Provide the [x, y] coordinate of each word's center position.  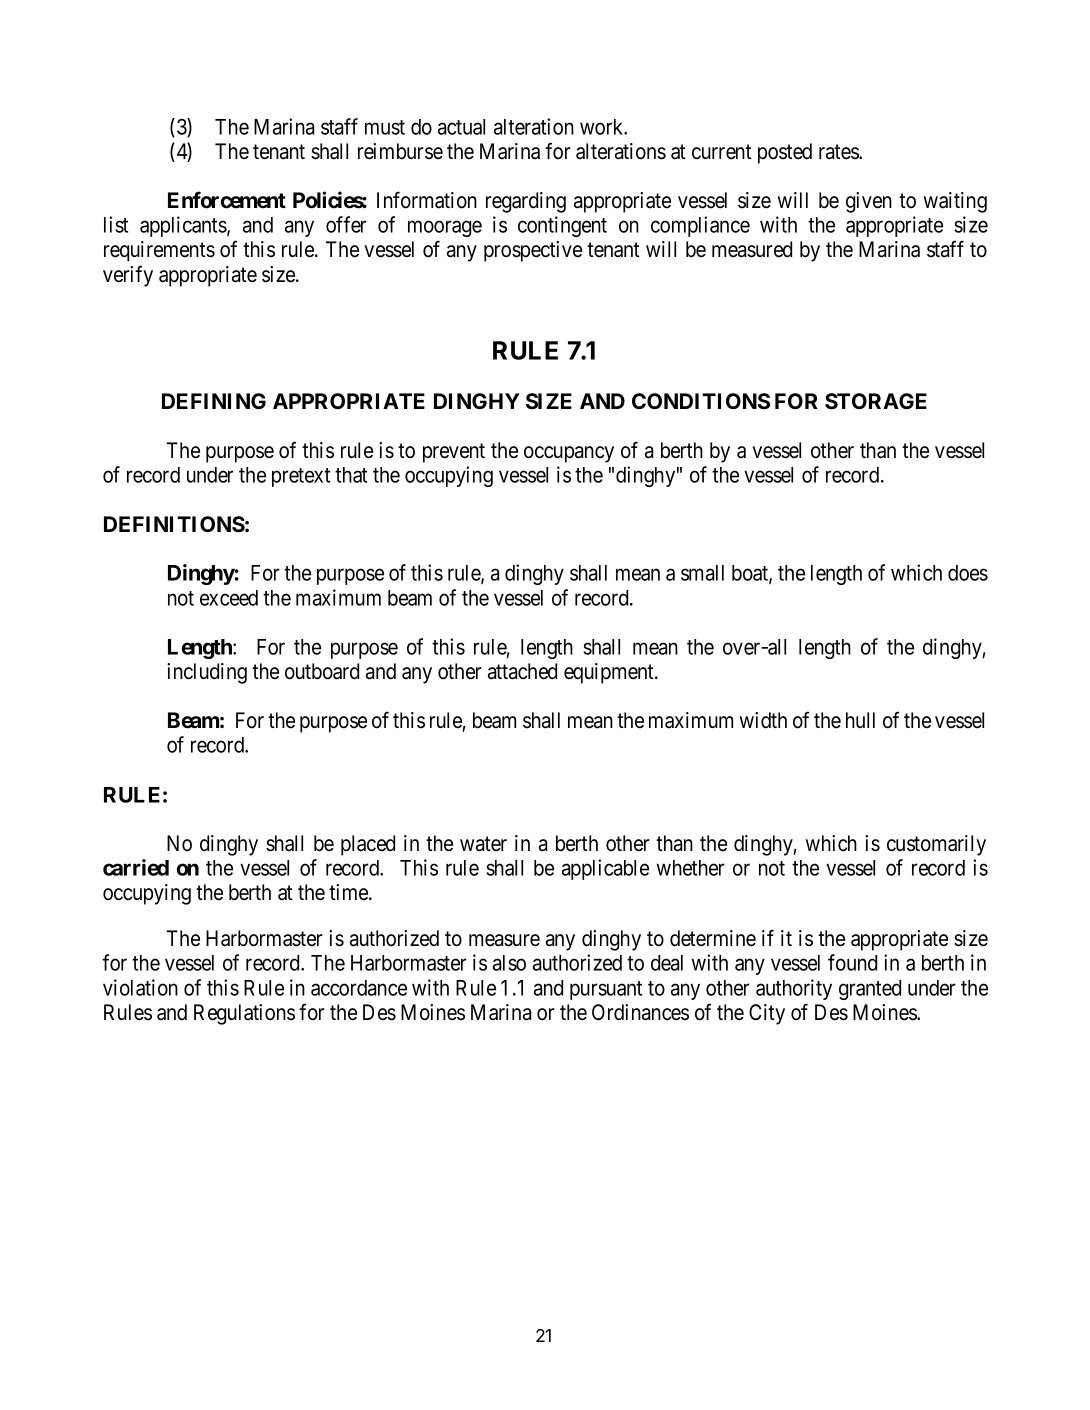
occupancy [569, 454]
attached [522, 671]
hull [860, 720]
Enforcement [227, 200]
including [207, 673]
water [483, 844]
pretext [301, 477]
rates [839, 152]
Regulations [244, 1014]
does [968, 573]
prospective [533, 251]
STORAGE [876, 401]
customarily [936, 845]
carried [136, 867]
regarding [526, 202]
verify [128, 276]
